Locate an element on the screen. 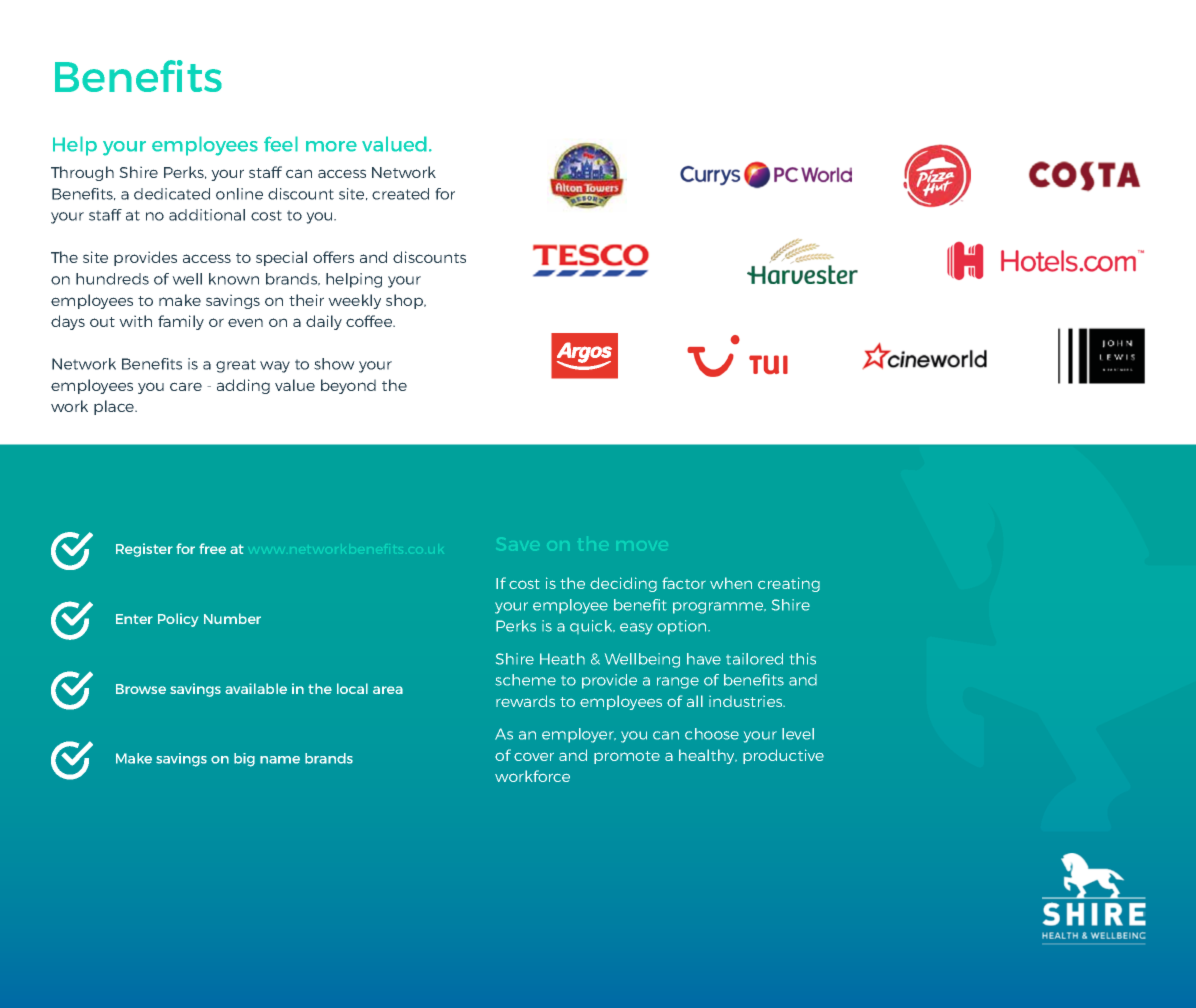  more is located at coordinates (331, 146).
